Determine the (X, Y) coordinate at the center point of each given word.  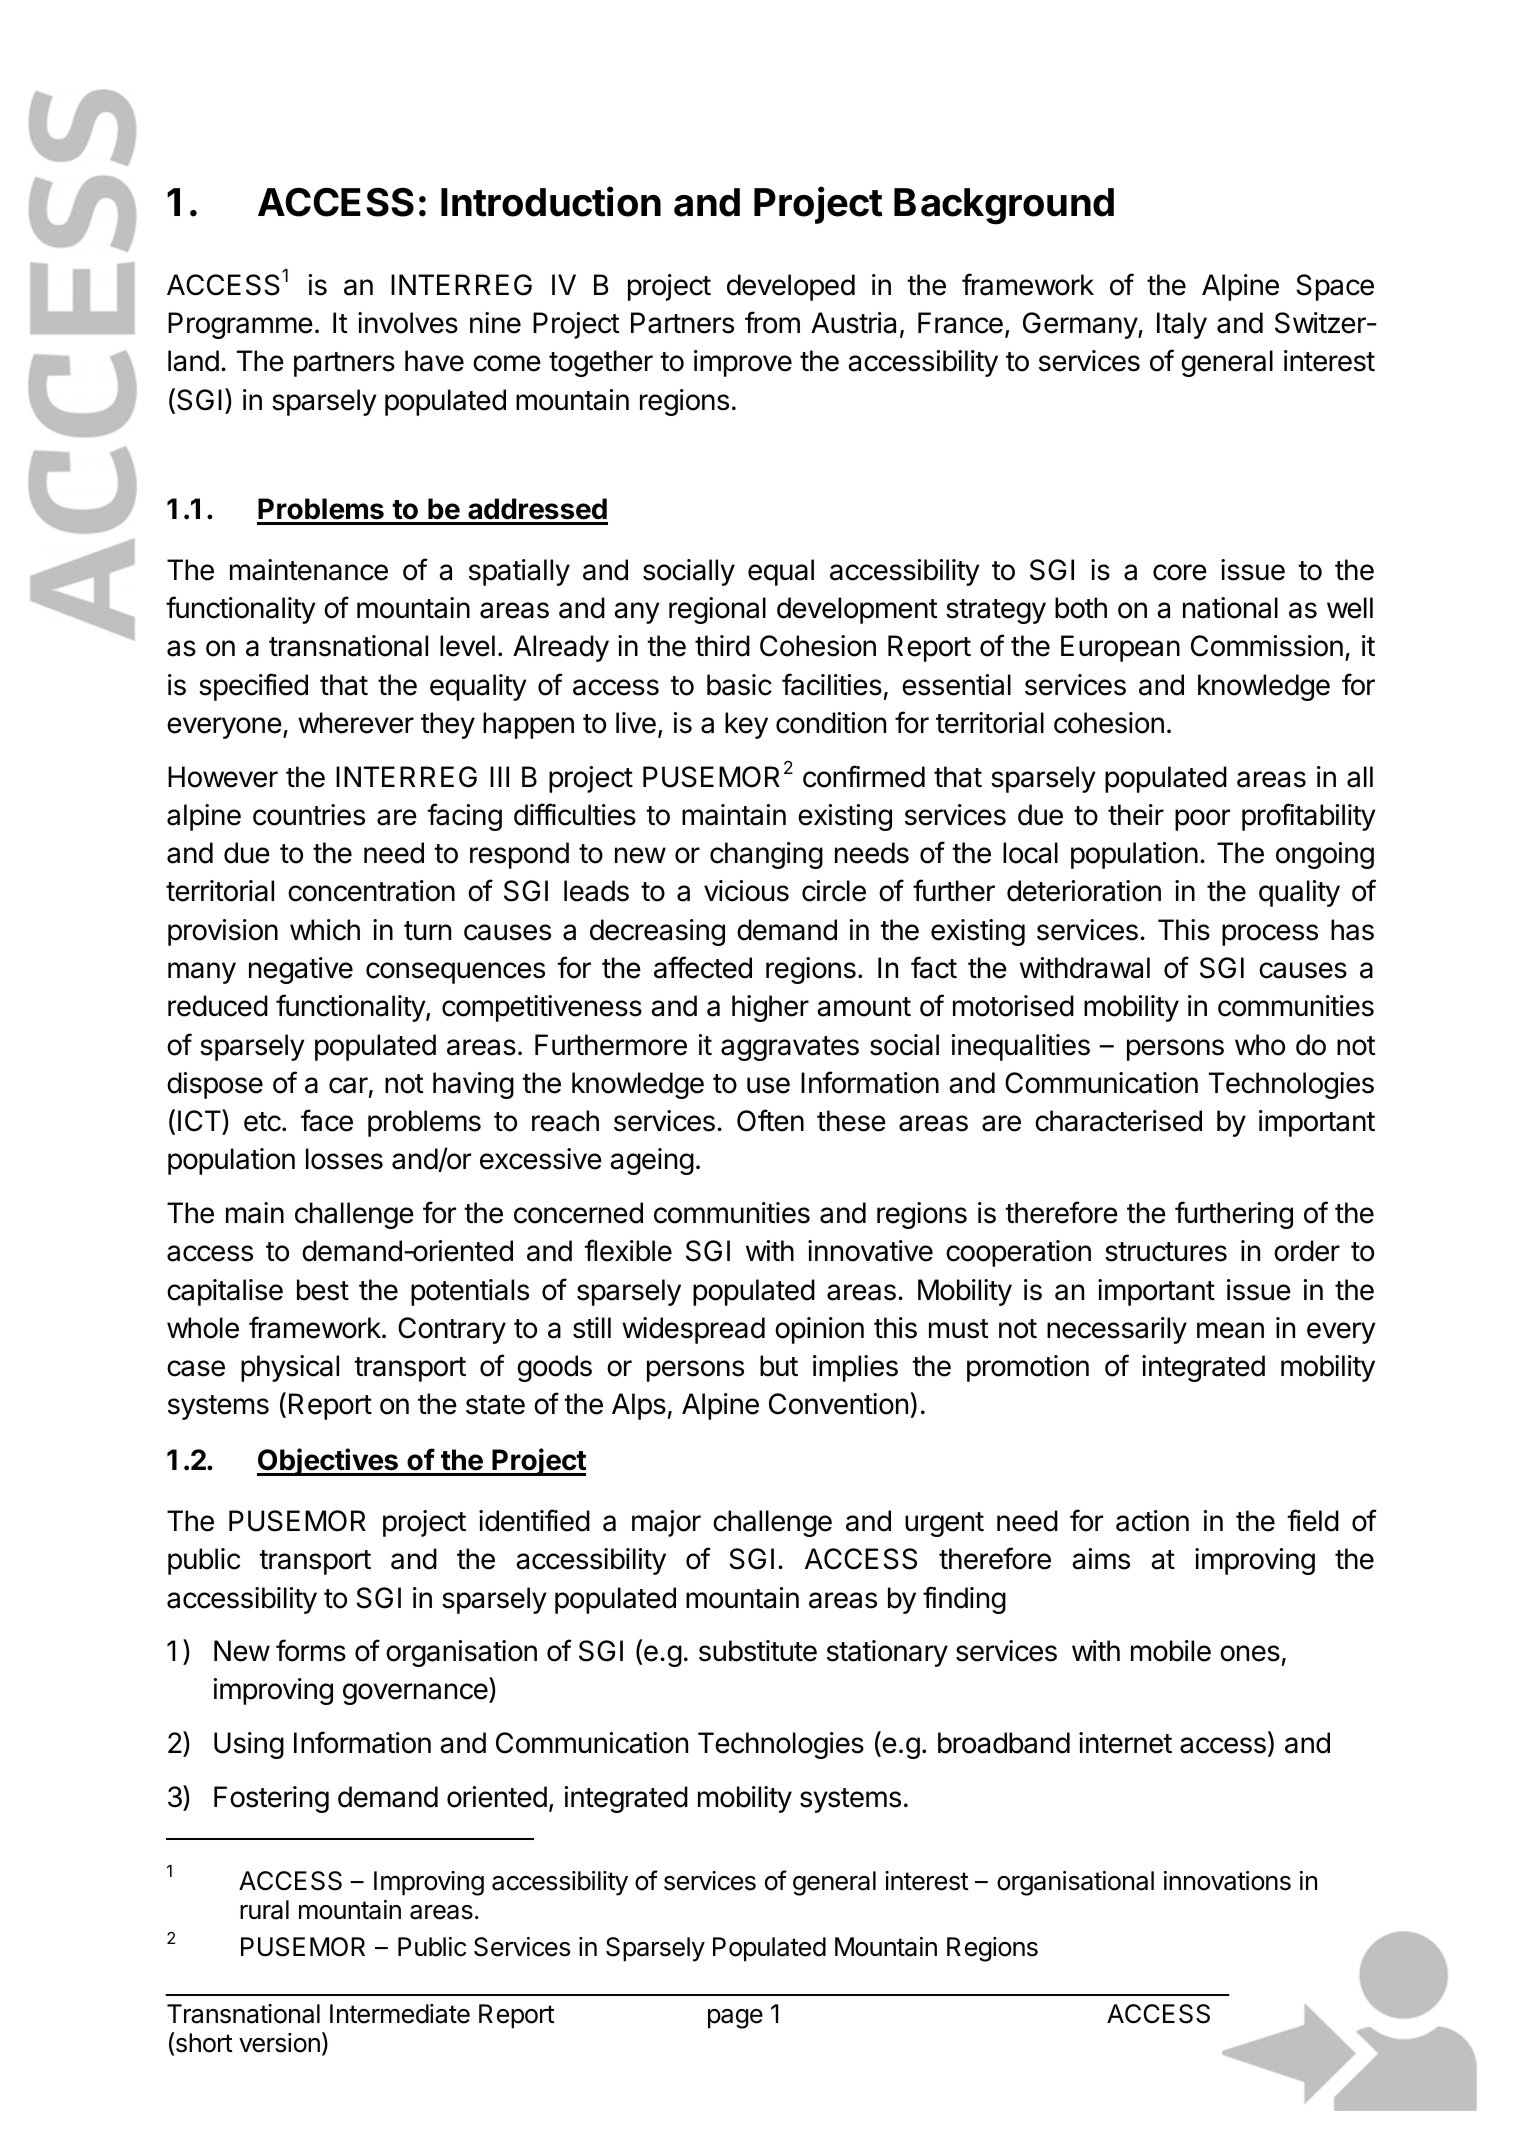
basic (739, 685)
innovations (1227, 1881)
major (666, 1523)
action (1152, 1521)
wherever (356, 723)
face (327, 1120)
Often (770, 1120)
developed (791, 287)
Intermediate (400, 2014)
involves (408, 323)
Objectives (328, 1462)
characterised (1118, 1121)
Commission (1267, 646)
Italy (1182, 325)
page (735, 2019)
